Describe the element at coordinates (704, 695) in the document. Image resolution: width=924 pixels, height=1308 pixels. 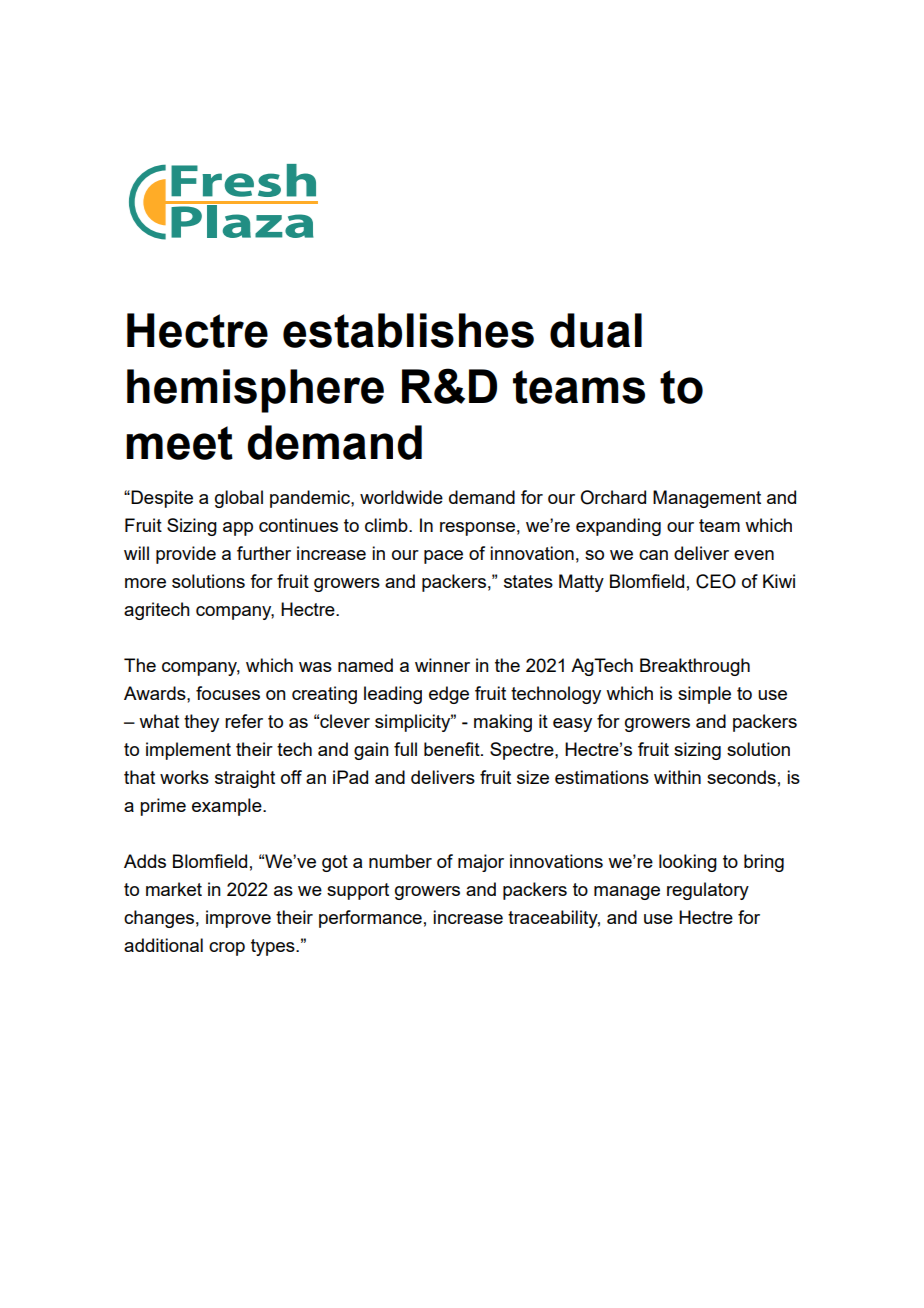
I see `simple` at that location.
